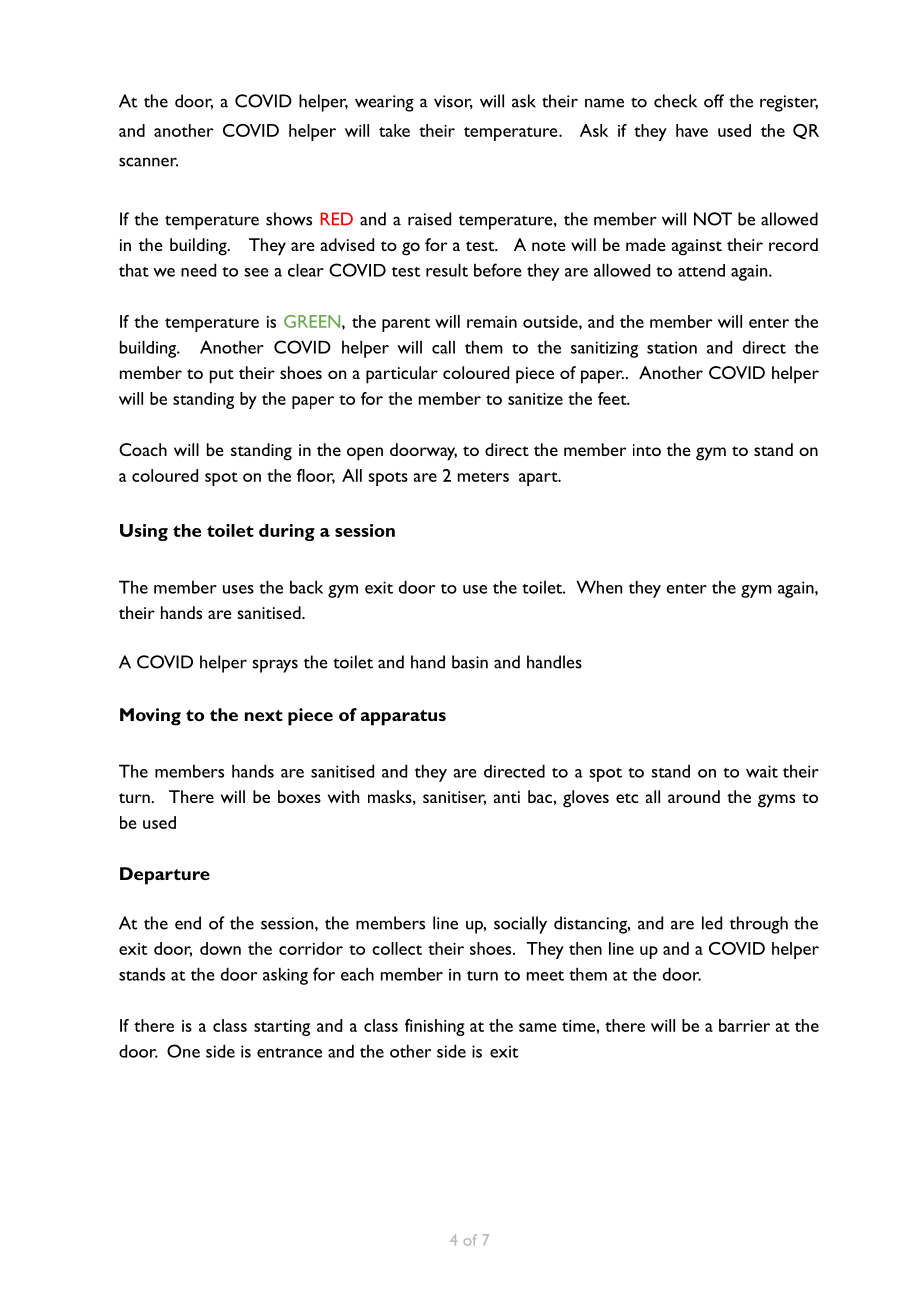 Image resolution: width=924 pixels, height=1307 pixels. What do you see at coordinates (183, 1051) in the screenshot?
I see `One` at bounding box center [183, 1051].
